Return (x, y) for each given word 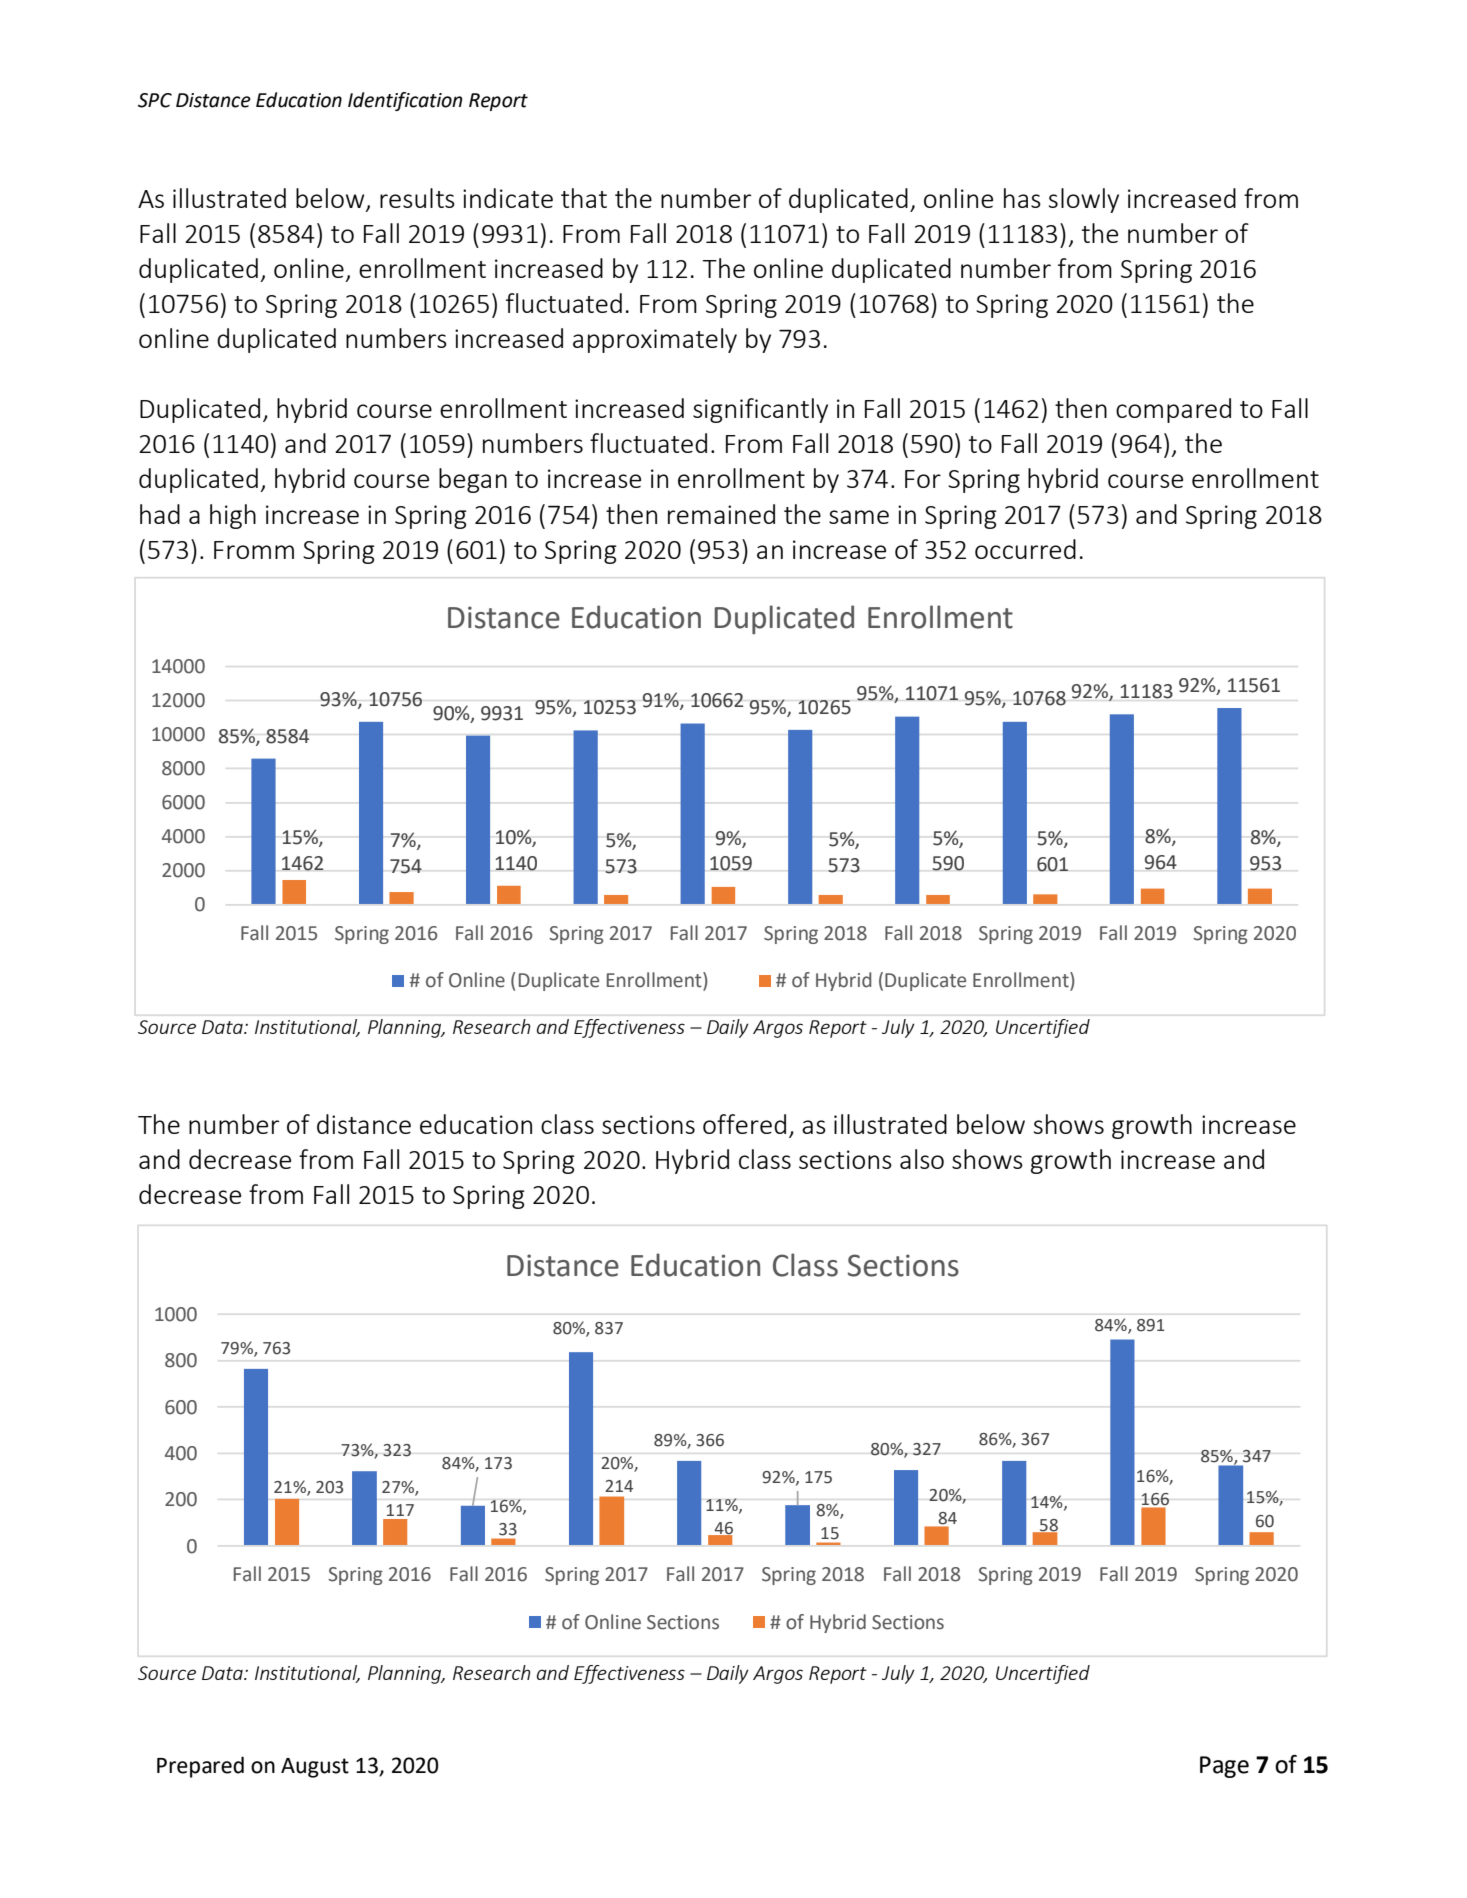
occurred (1025, 549)
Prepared (200, 1767)
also (922, 1159)
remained (721, 514)
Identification (405, 101)
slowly (1084, 200)
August (315, 1768)
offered (744, 1124)
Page (1224, 1767)
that (584, 198)
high (233, 516)
